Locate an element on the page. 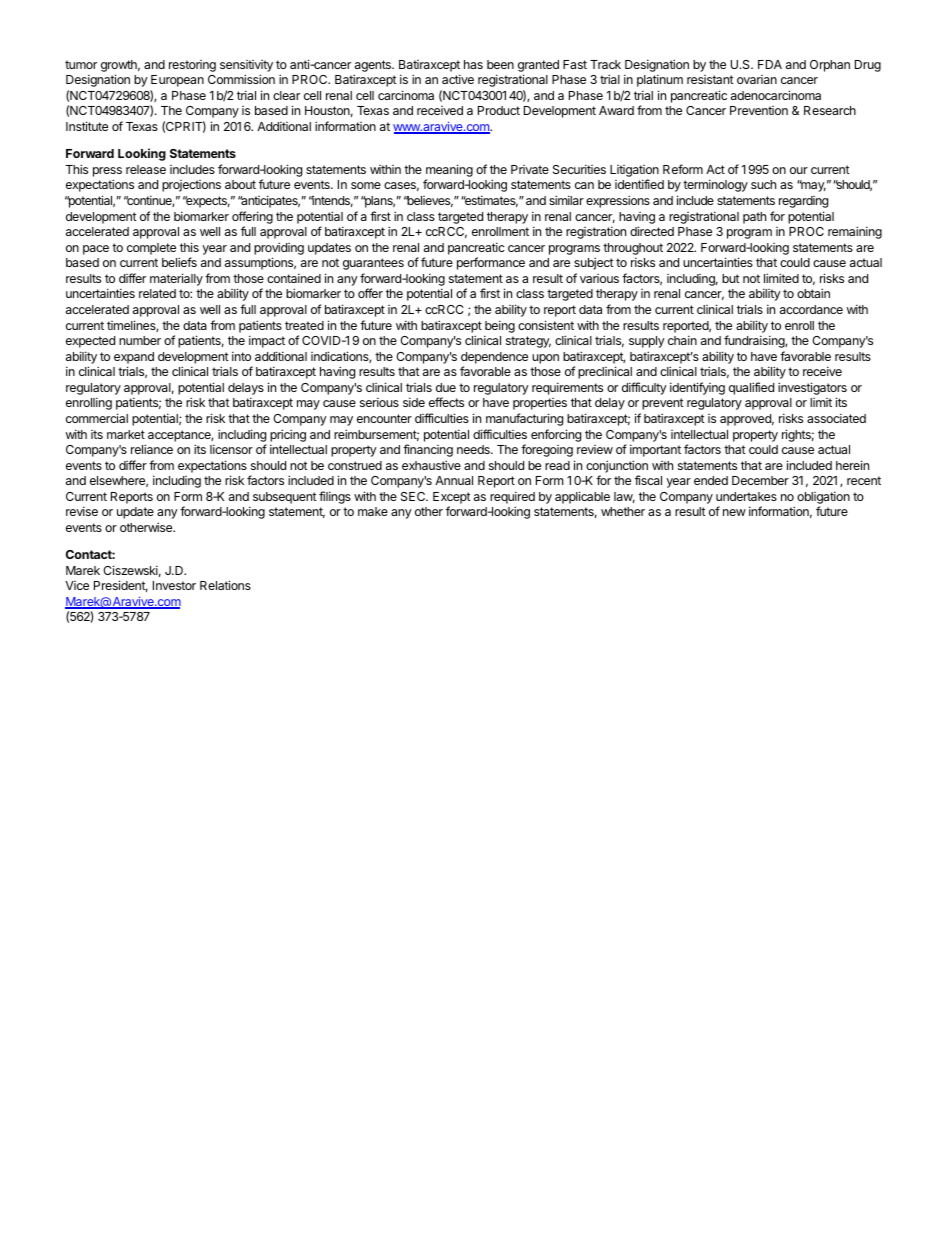  herein is located at coordinates (852, 465).
